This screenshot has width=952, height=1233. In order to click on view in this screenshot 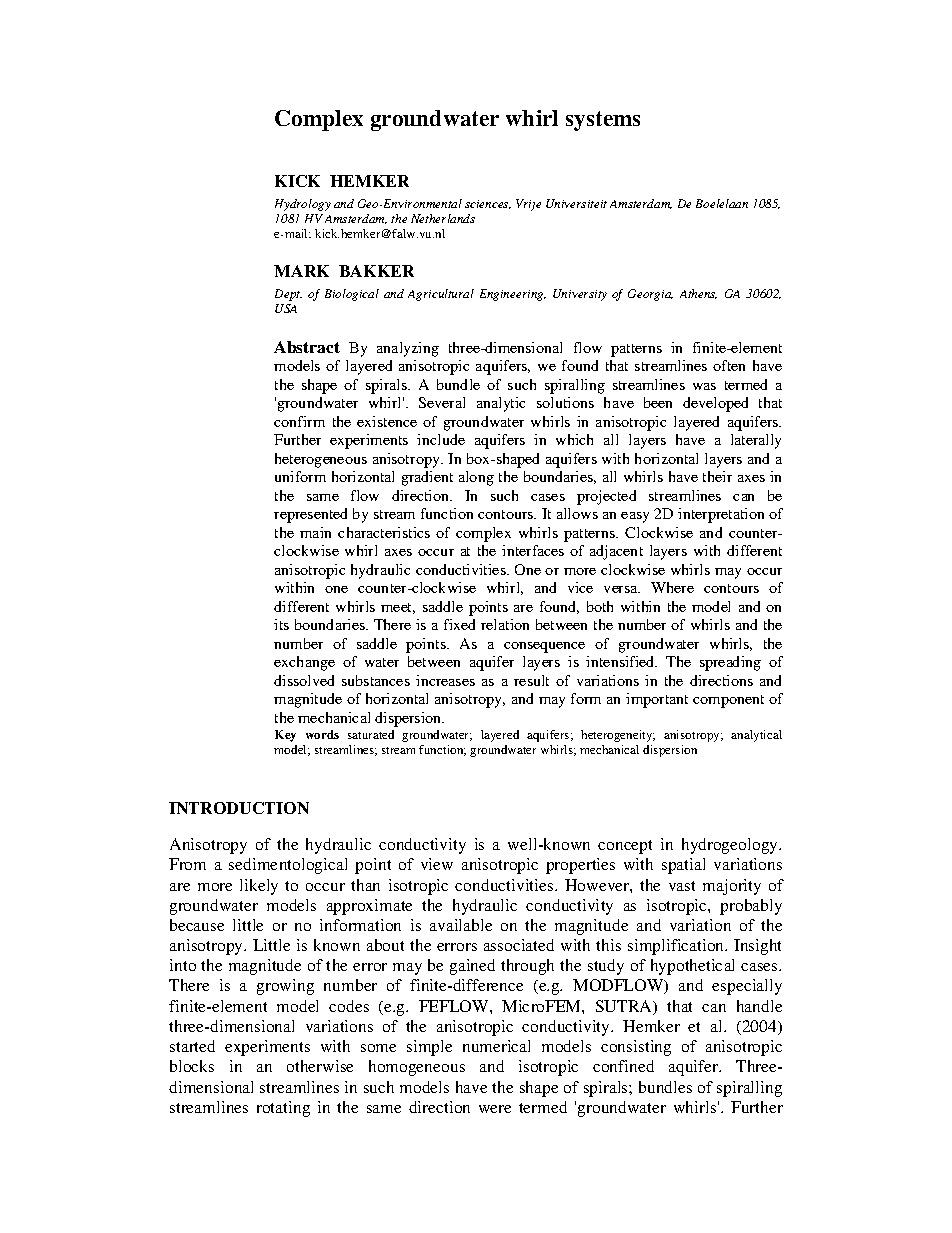, I will do `click(437, 864)`.
